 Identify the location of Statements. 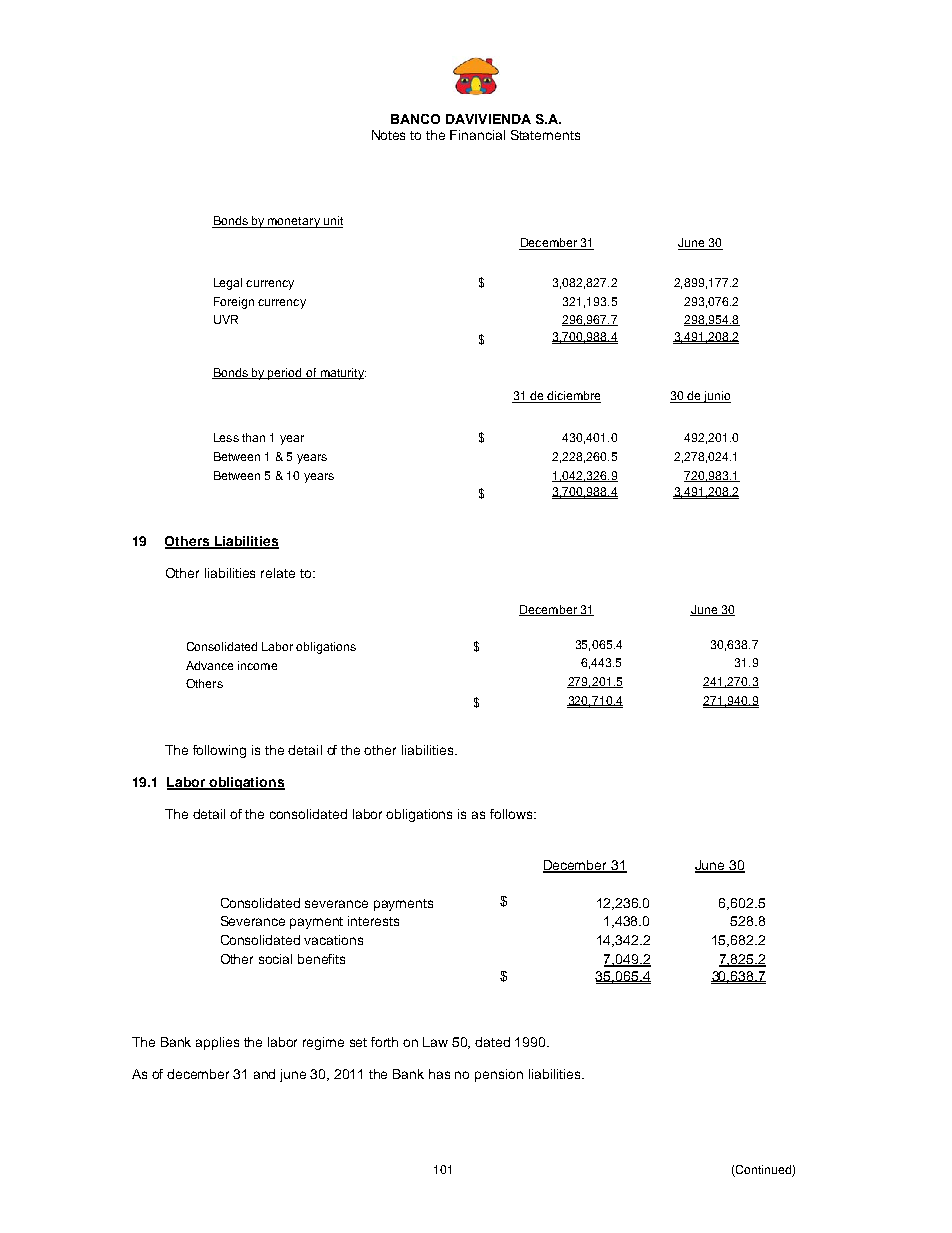
(545, 135).
